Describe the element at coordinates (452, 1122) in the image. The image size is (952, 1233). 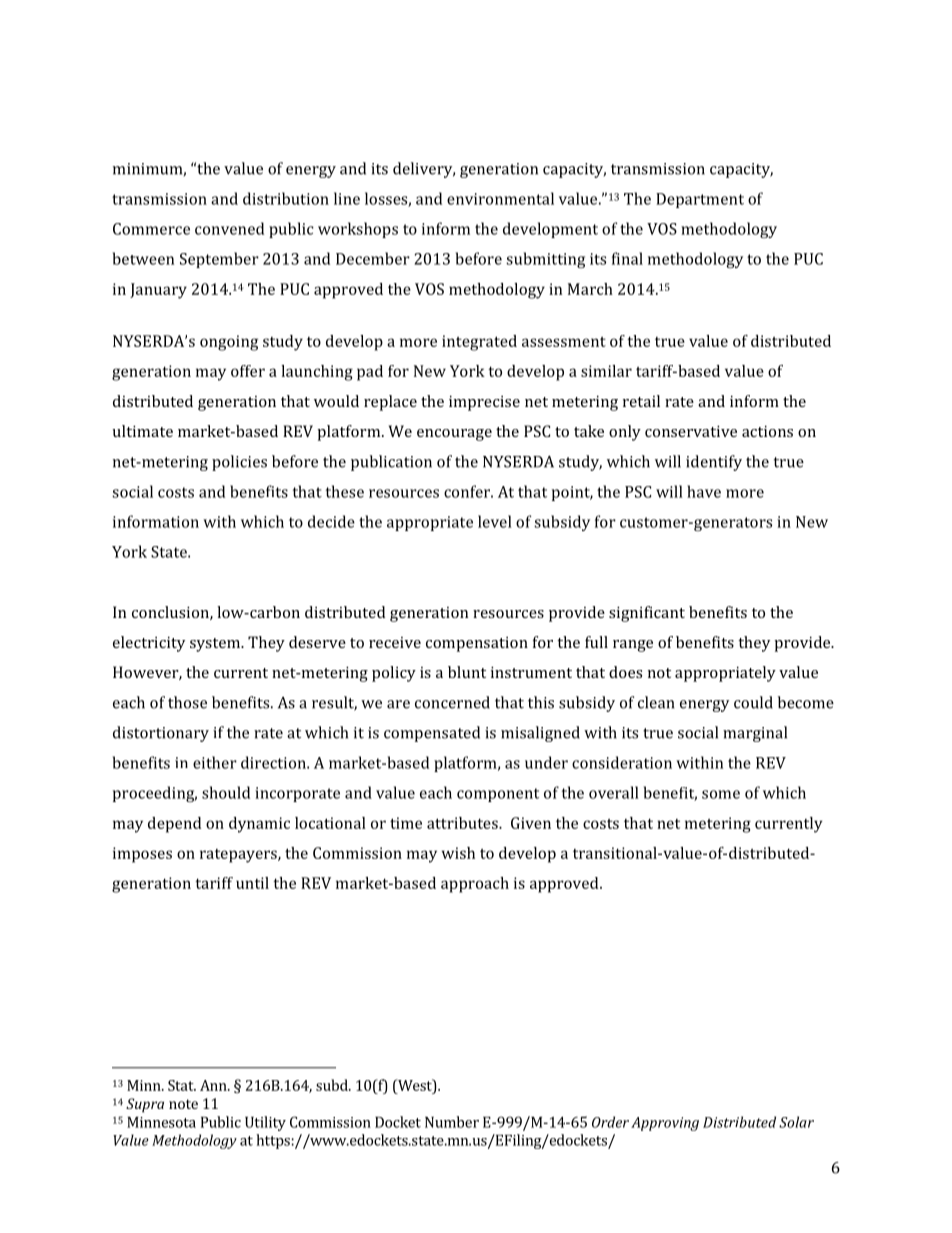
I see `Number` at that location.
